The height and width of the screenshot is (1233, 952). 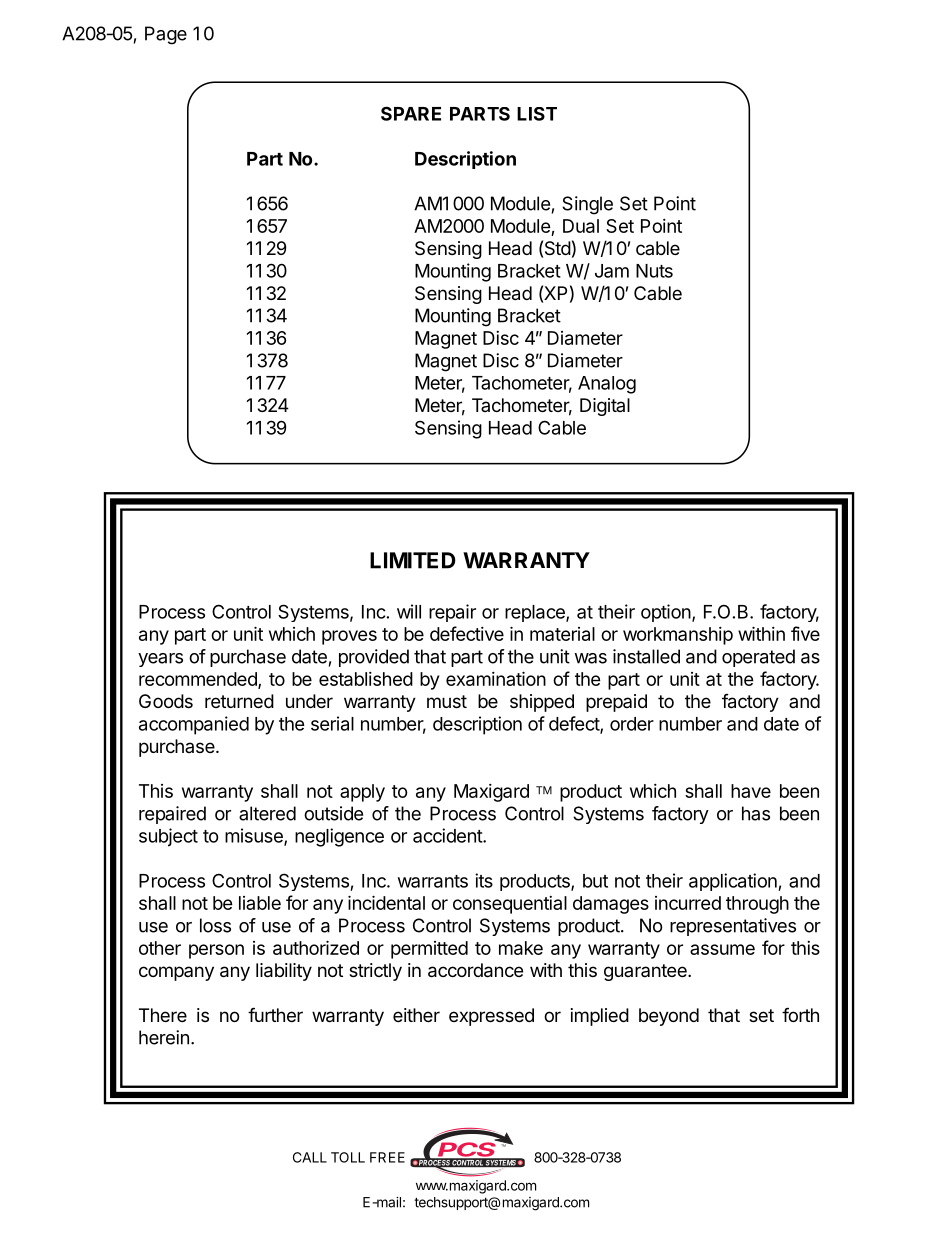 What do you see at coordinates (260, 903) in the screenshot?
I see `liable` at bounding box center [260, 903].
